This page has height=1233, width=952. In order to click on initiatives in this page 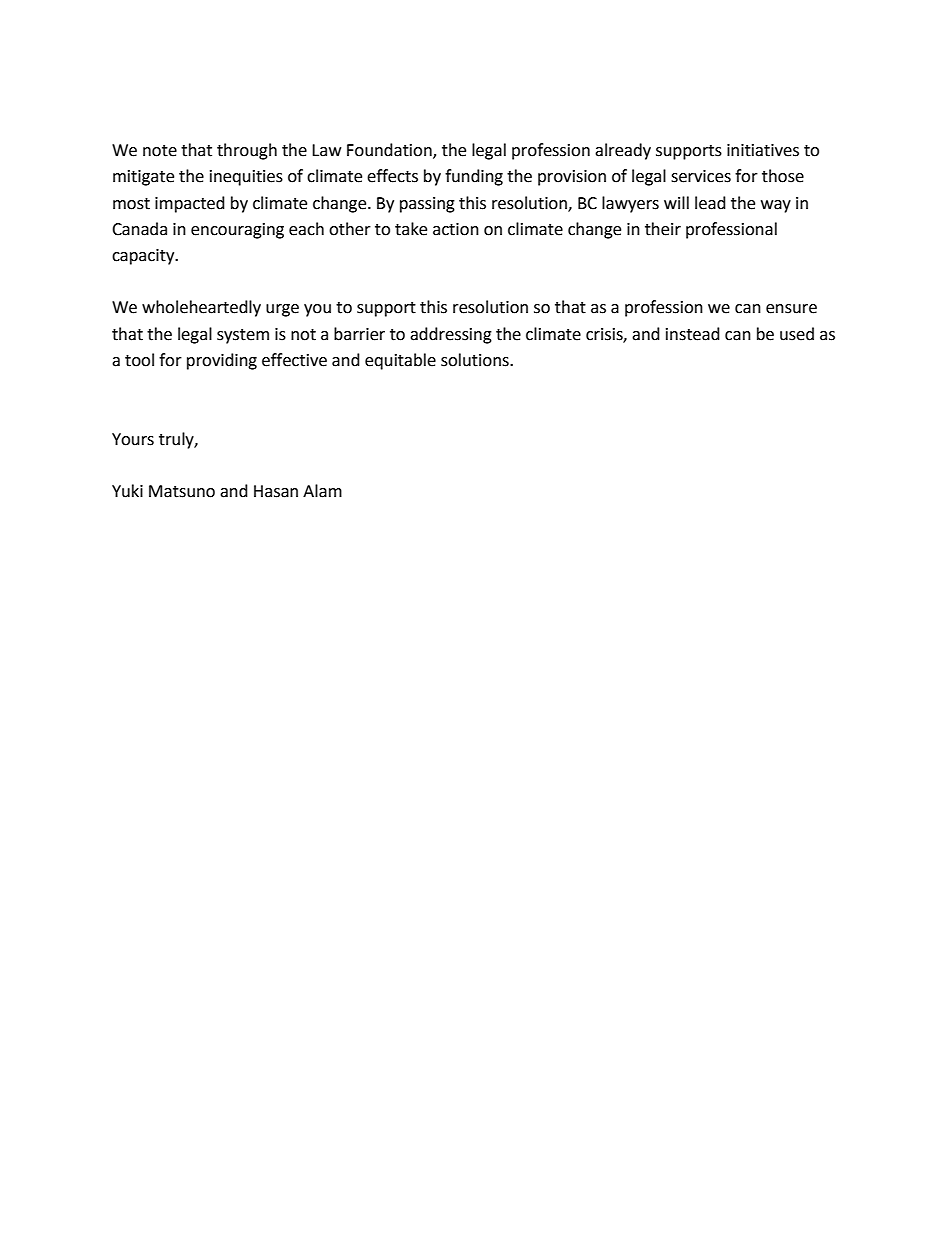, I will do `click(763, 150)`.
